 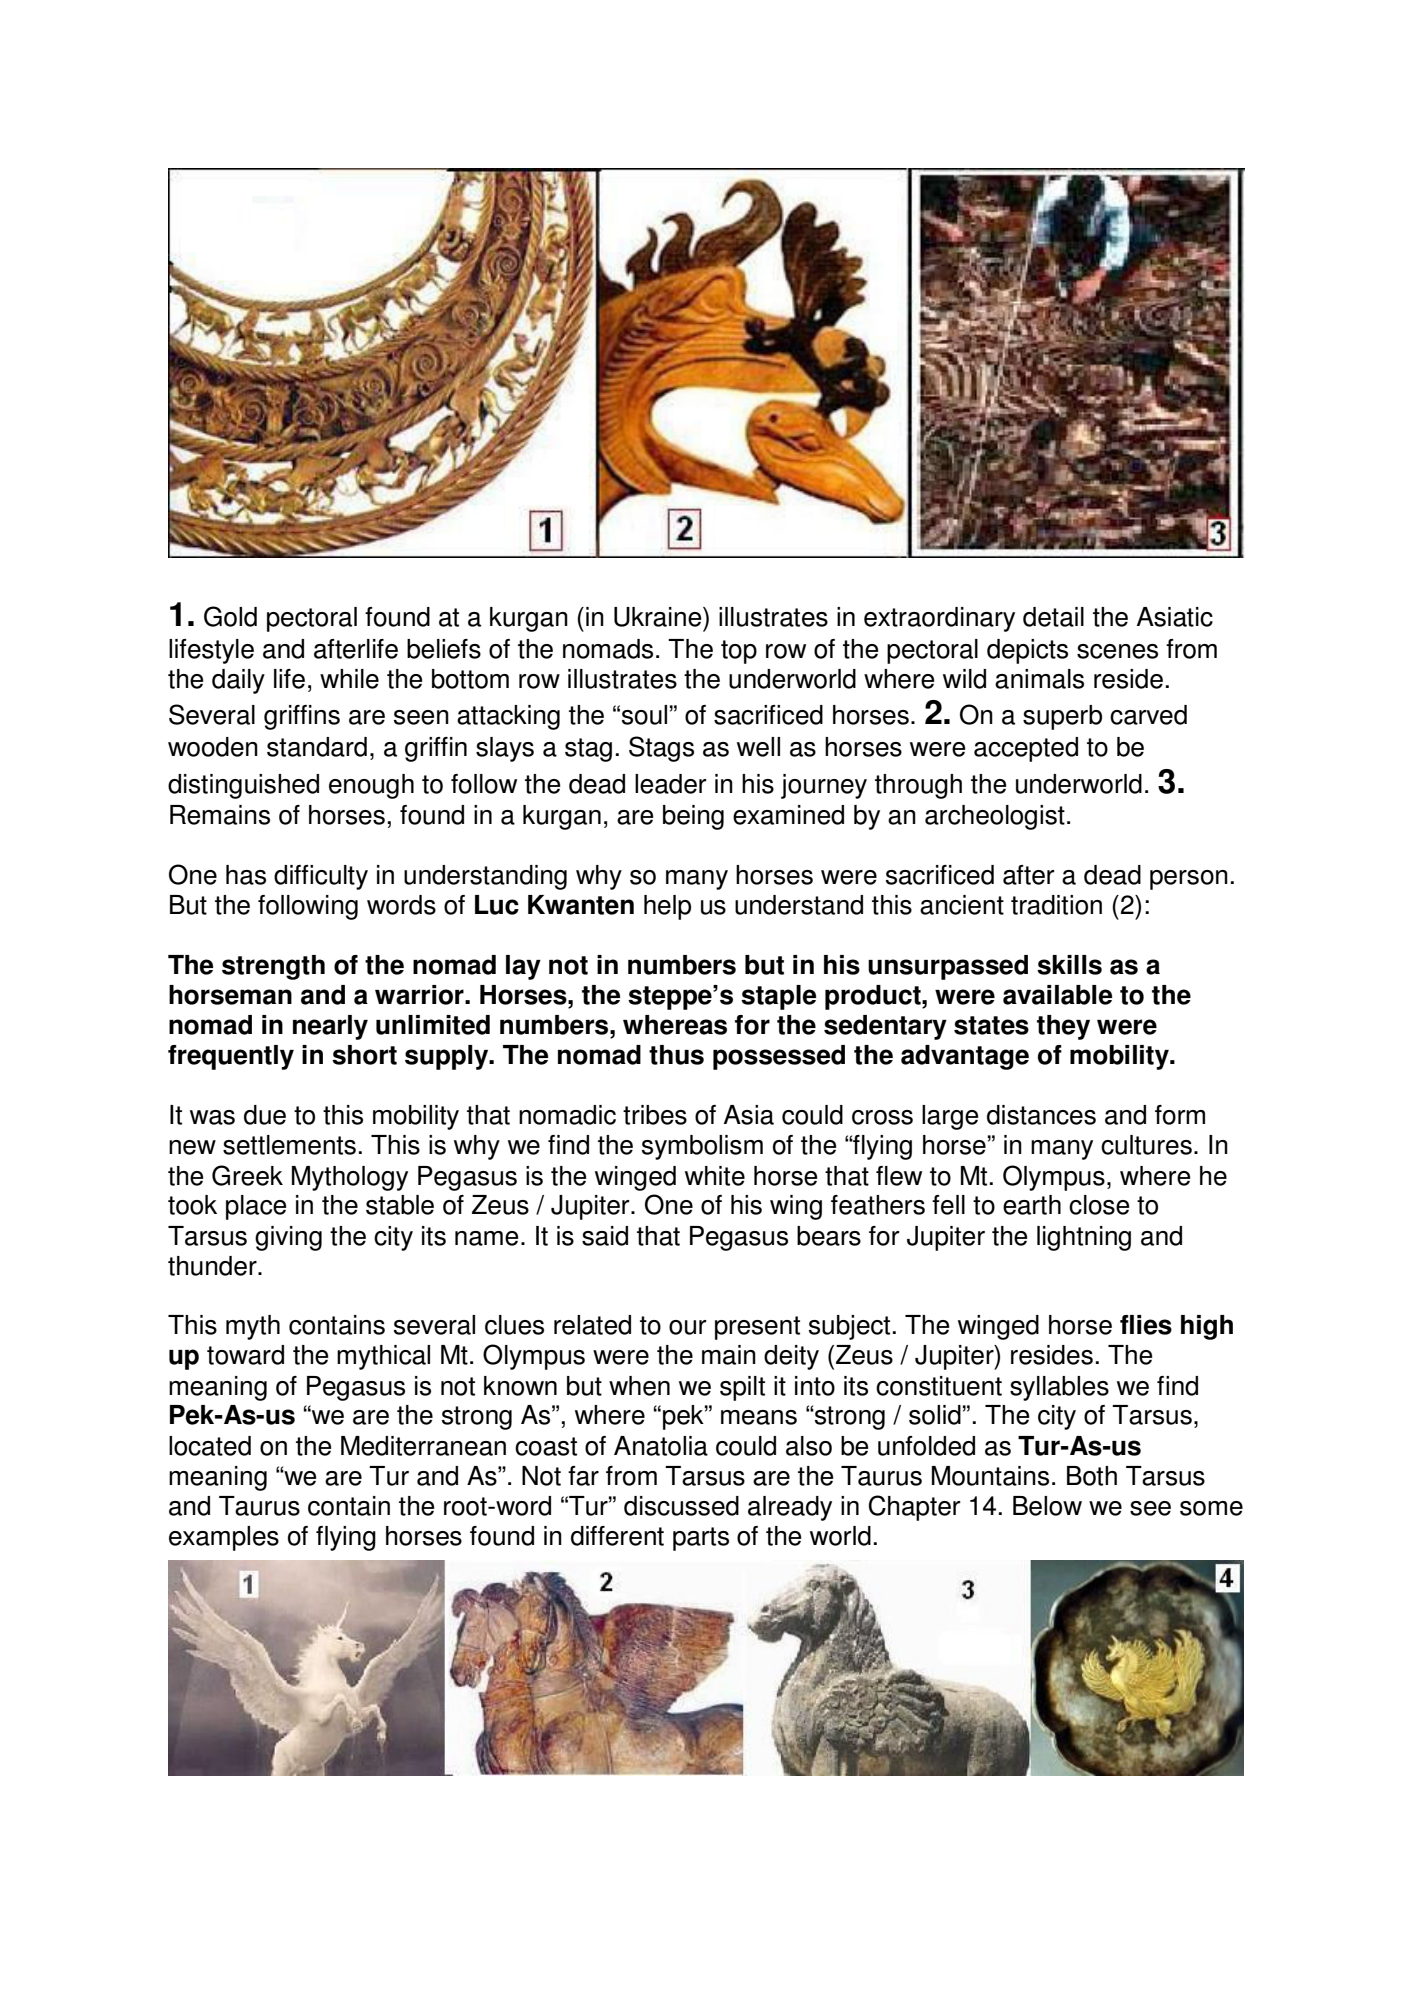 I want to click on examples, so click(x=224, y=1538).
